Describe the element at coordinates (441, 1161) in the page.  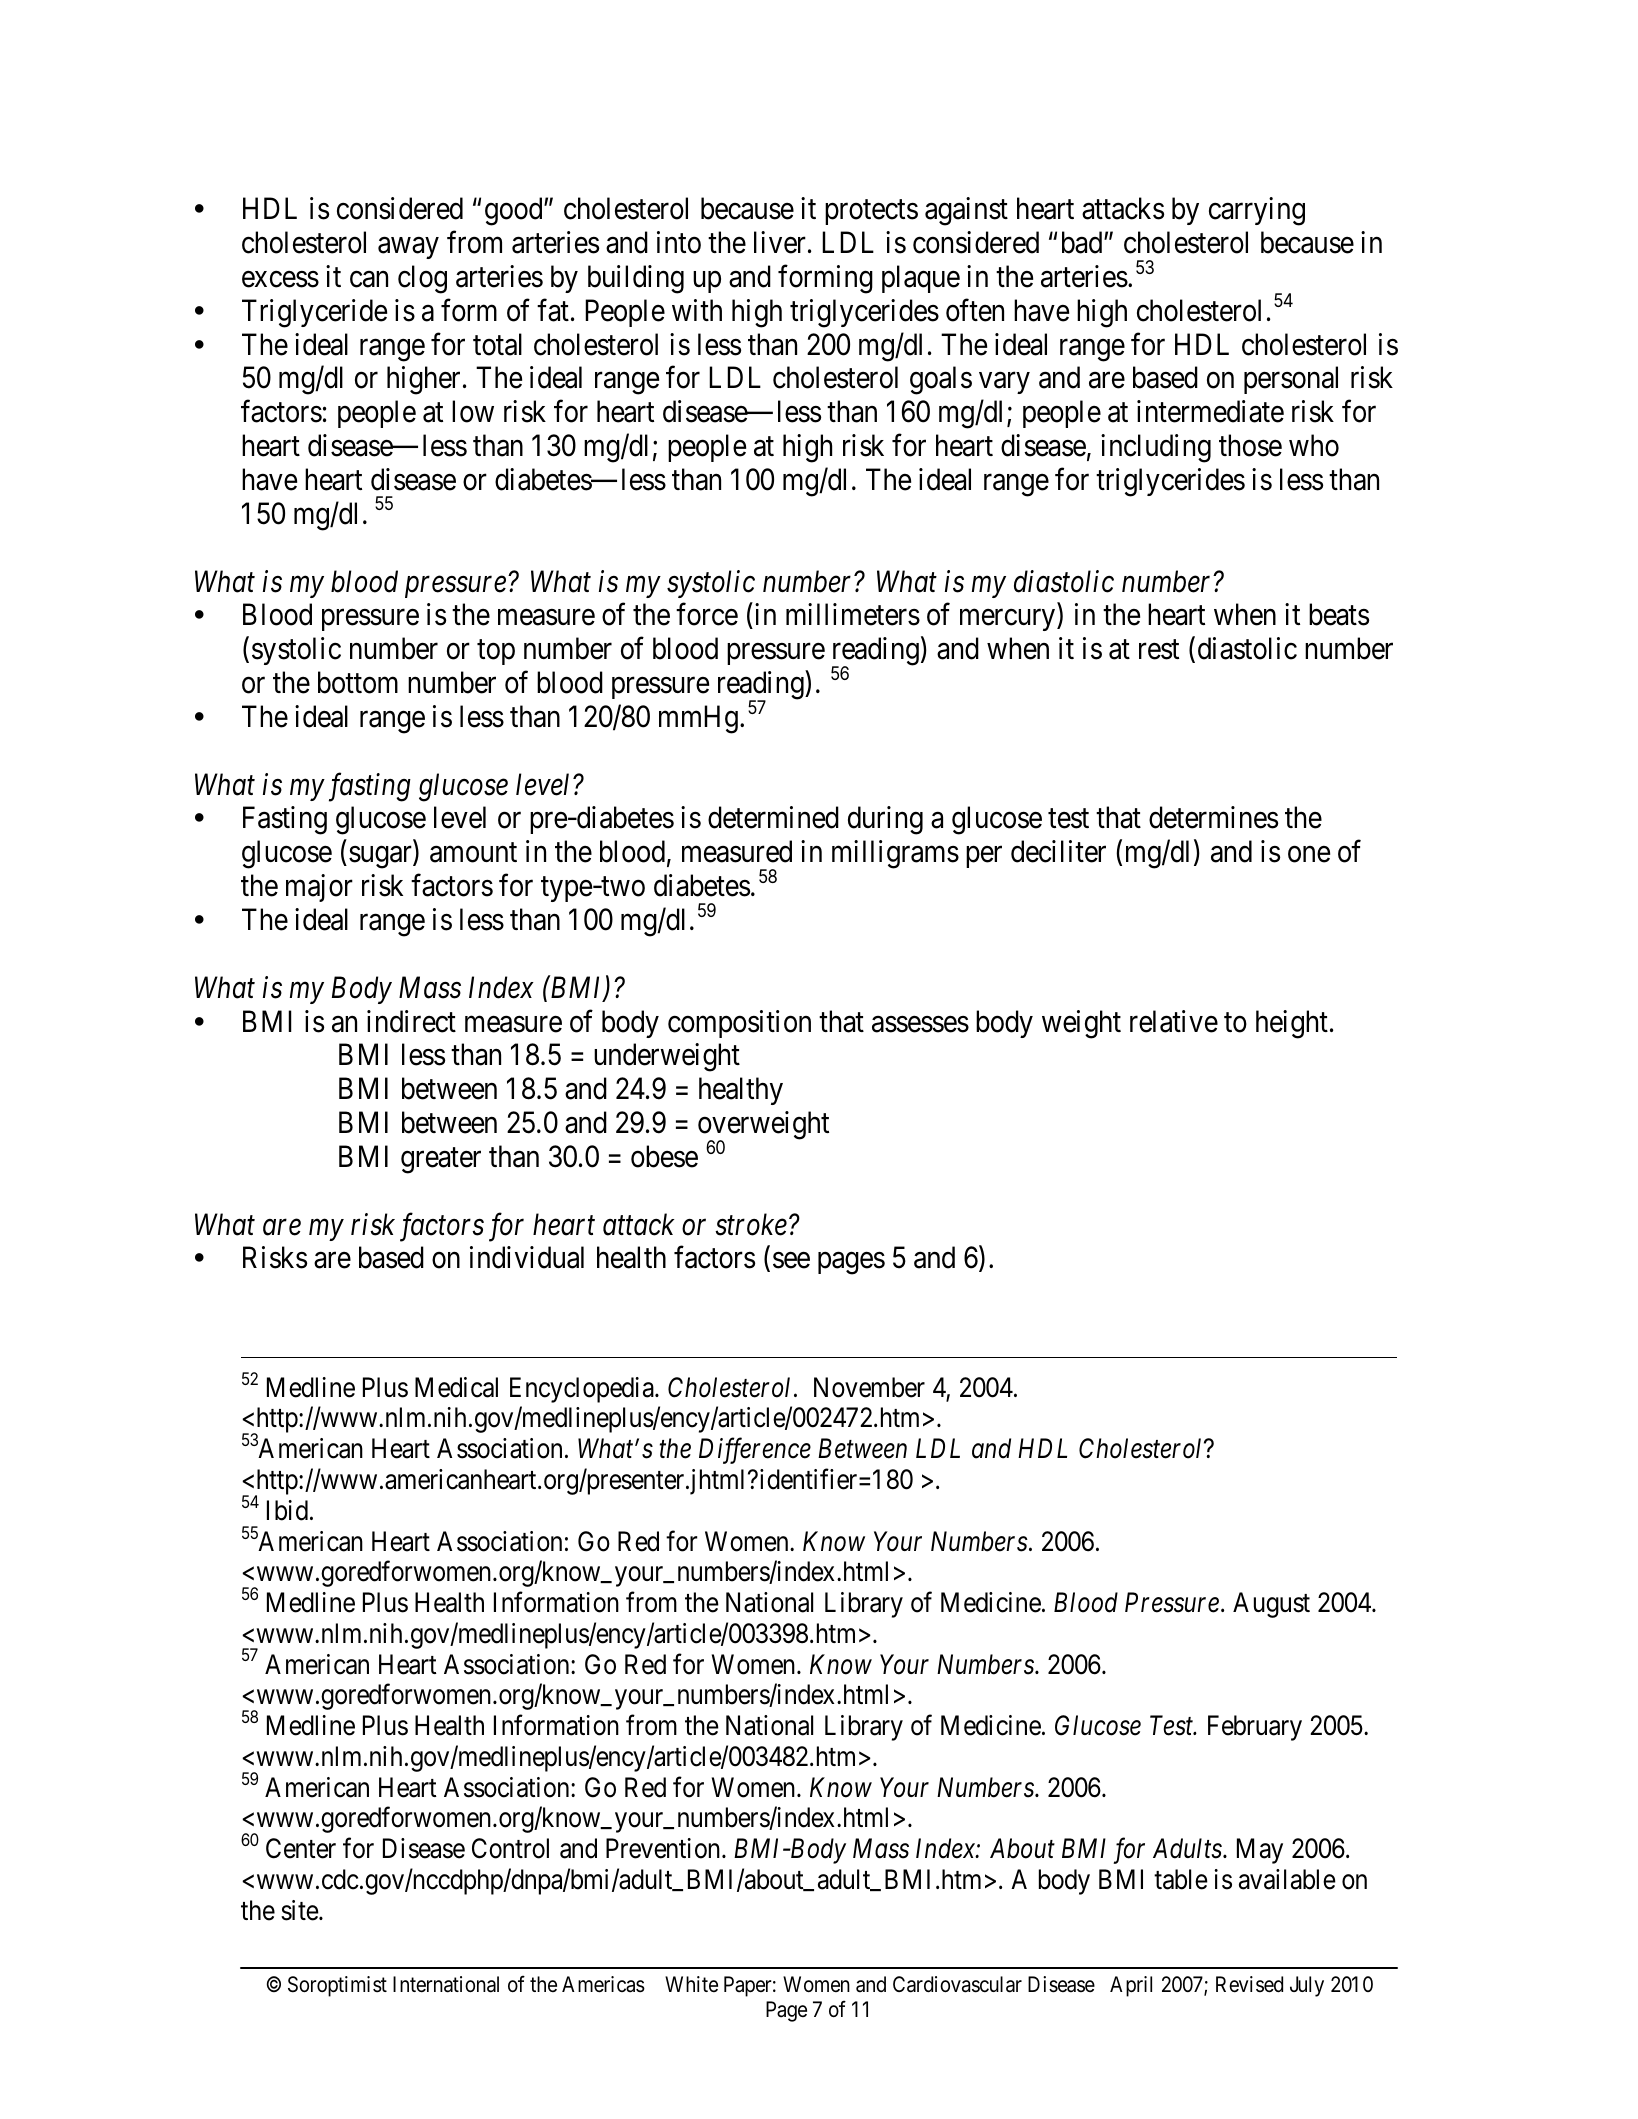
I see `greater` at that location.
